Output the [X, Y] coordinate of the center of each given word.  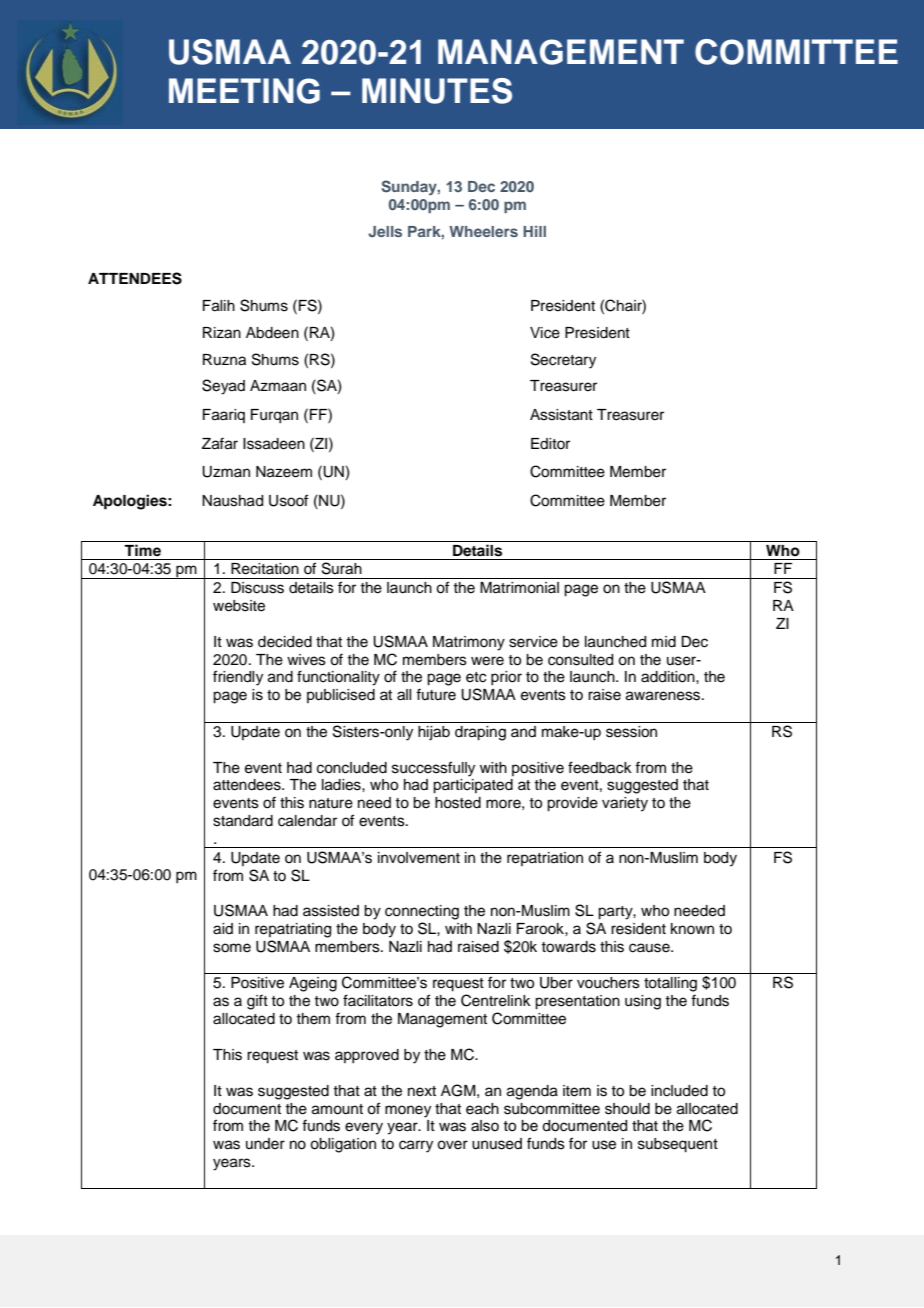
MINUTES [437, 91]
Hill [534, 231]
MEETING [244, 91]
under [265, 1144]
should [627, 1109]
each [482, 1109]
